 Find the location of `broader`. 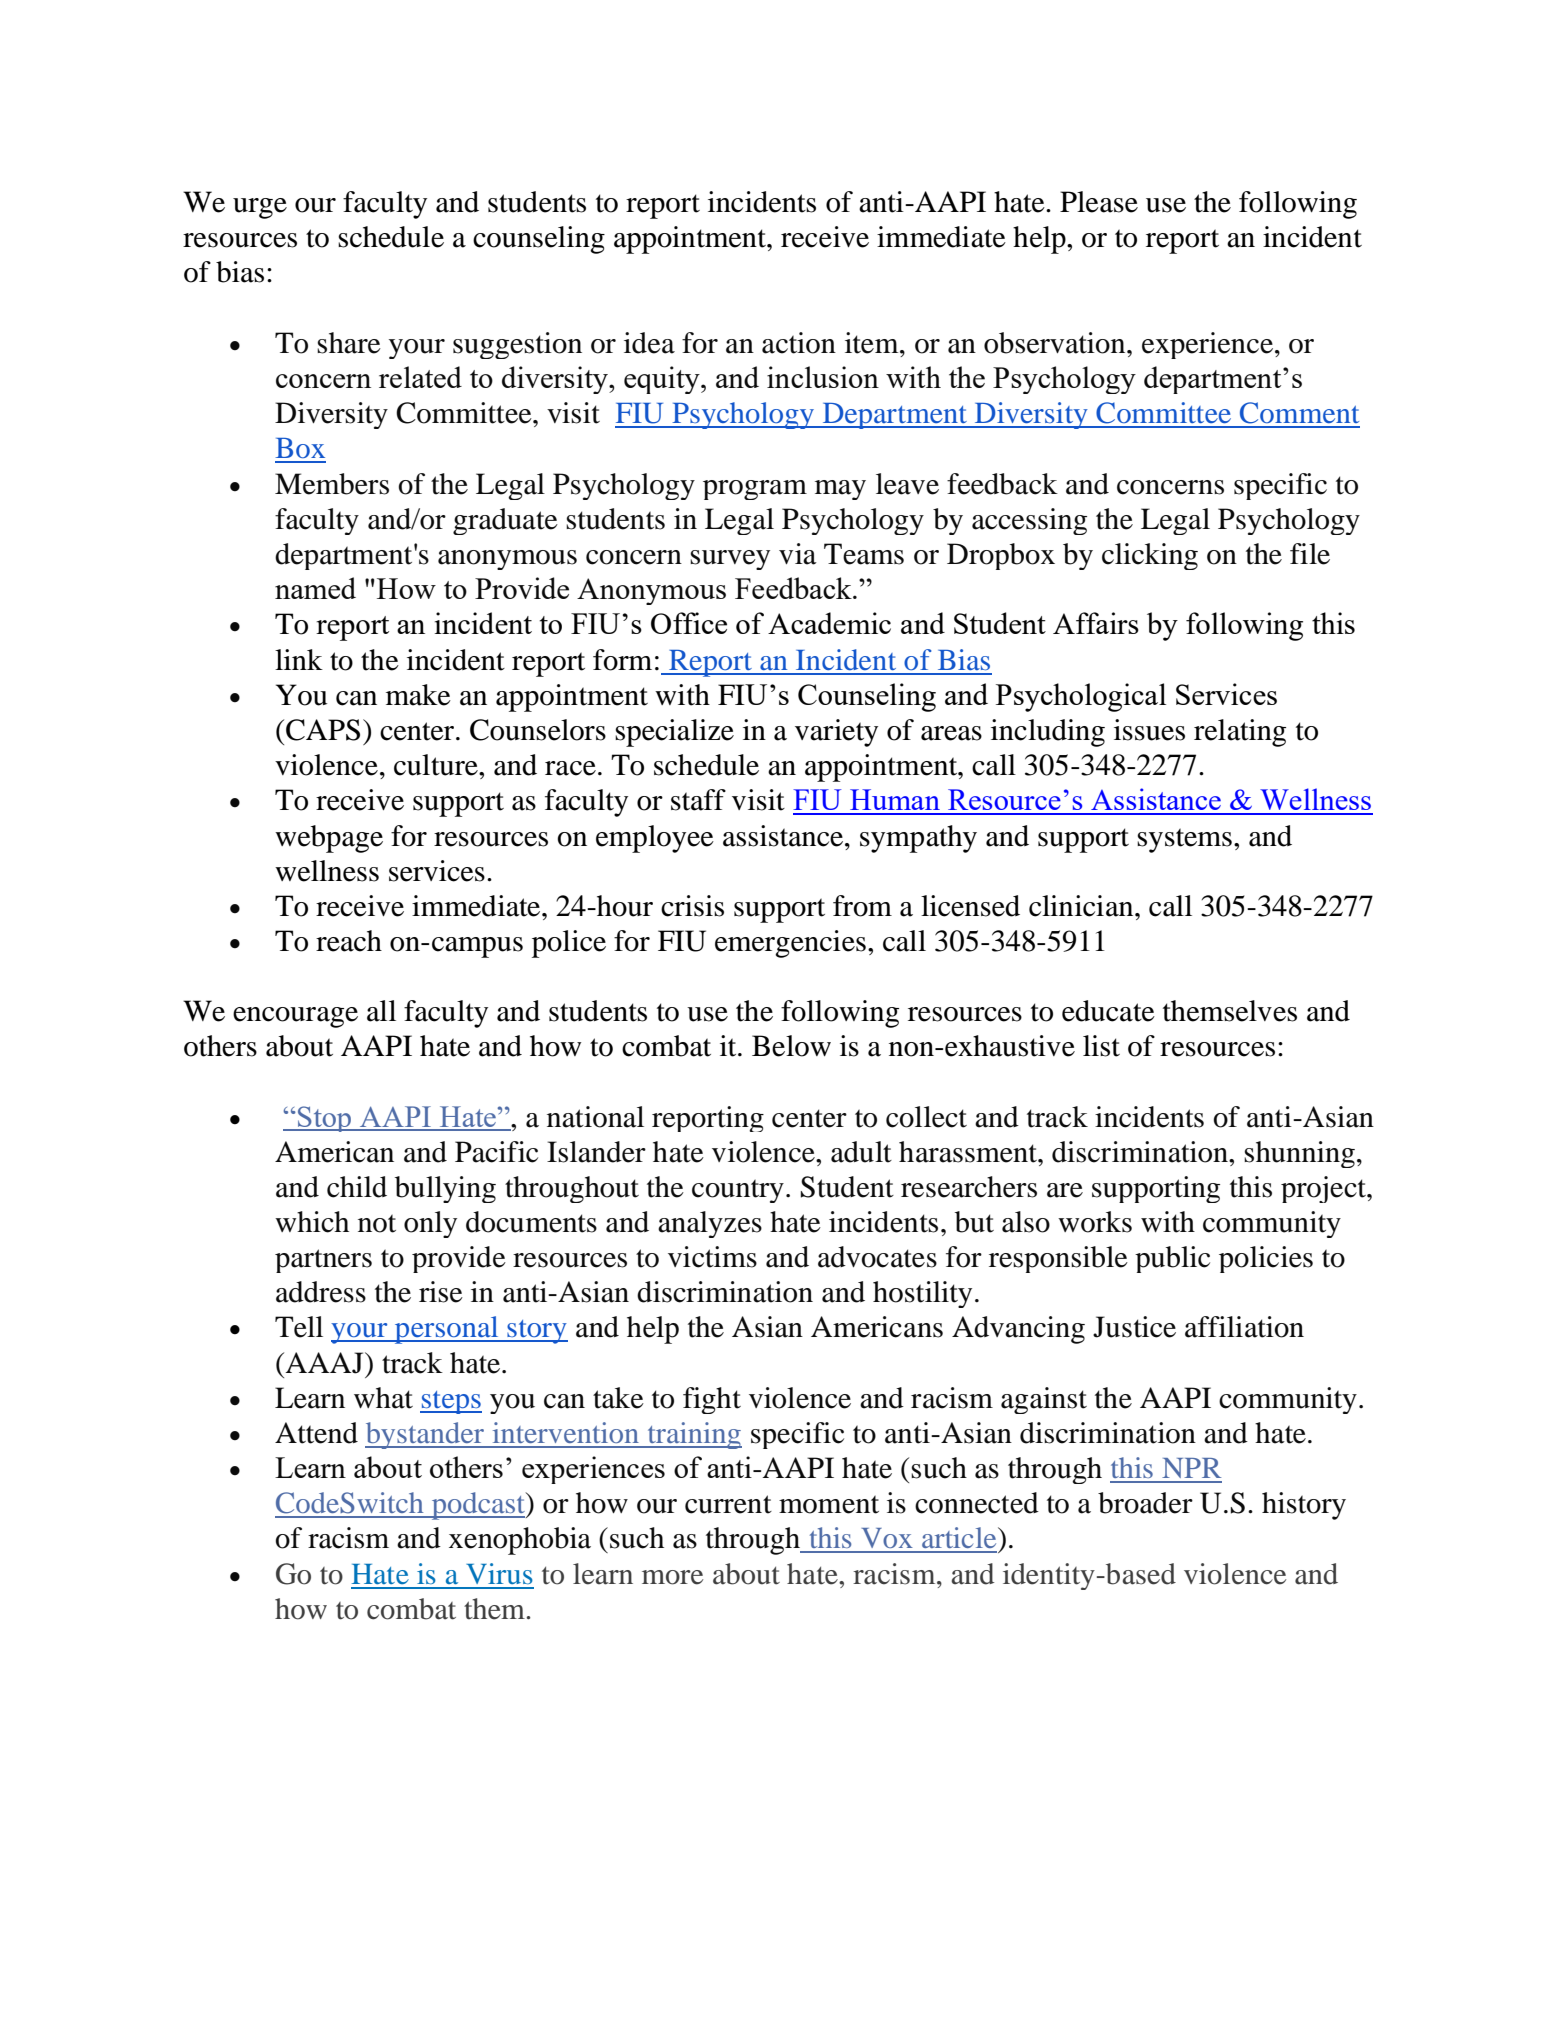

broader is located at coordinates (1145, 1503).
